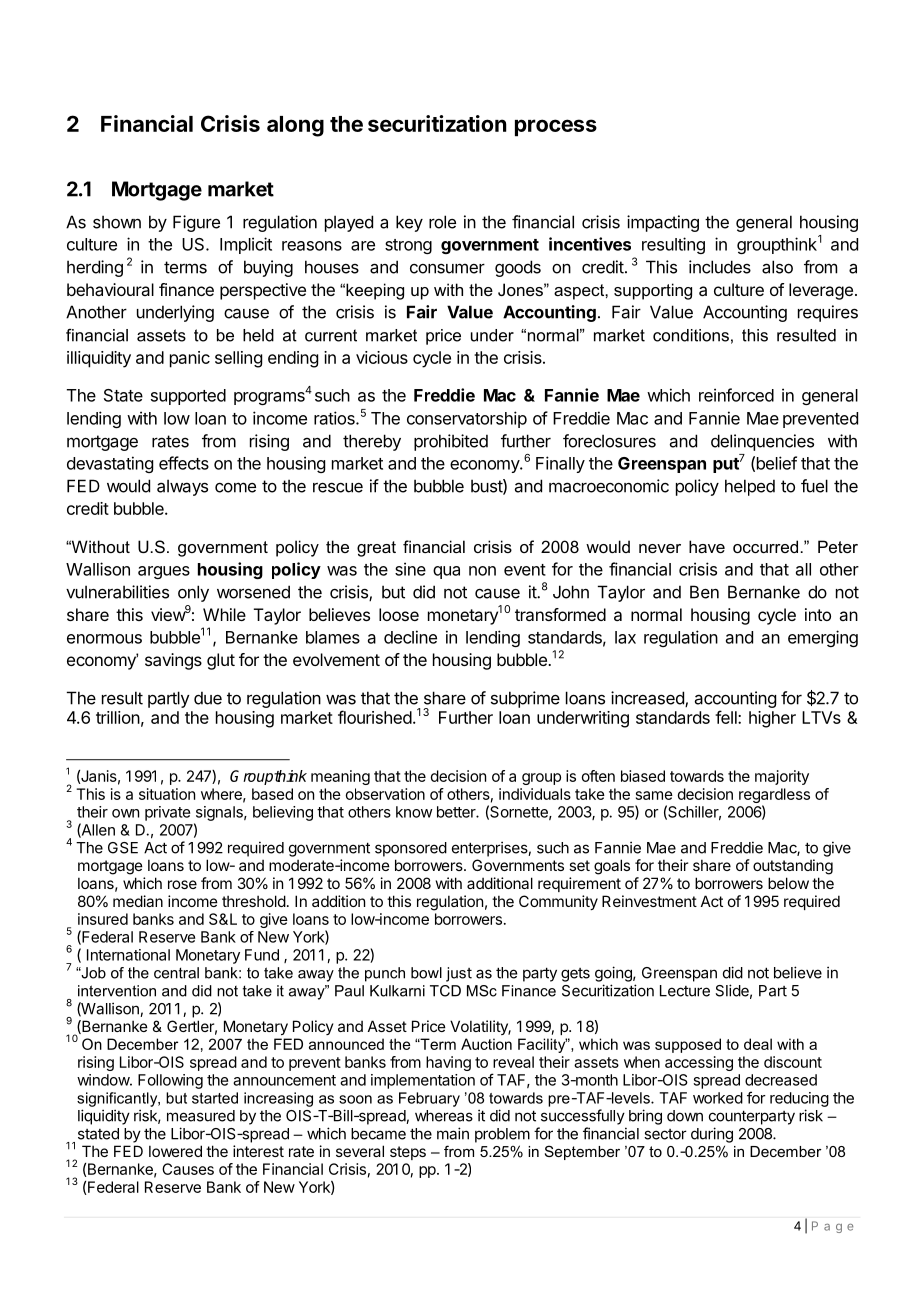 The width and height of the screenshot is (924, 1308). I want to click on main, so click(453, 1133).
